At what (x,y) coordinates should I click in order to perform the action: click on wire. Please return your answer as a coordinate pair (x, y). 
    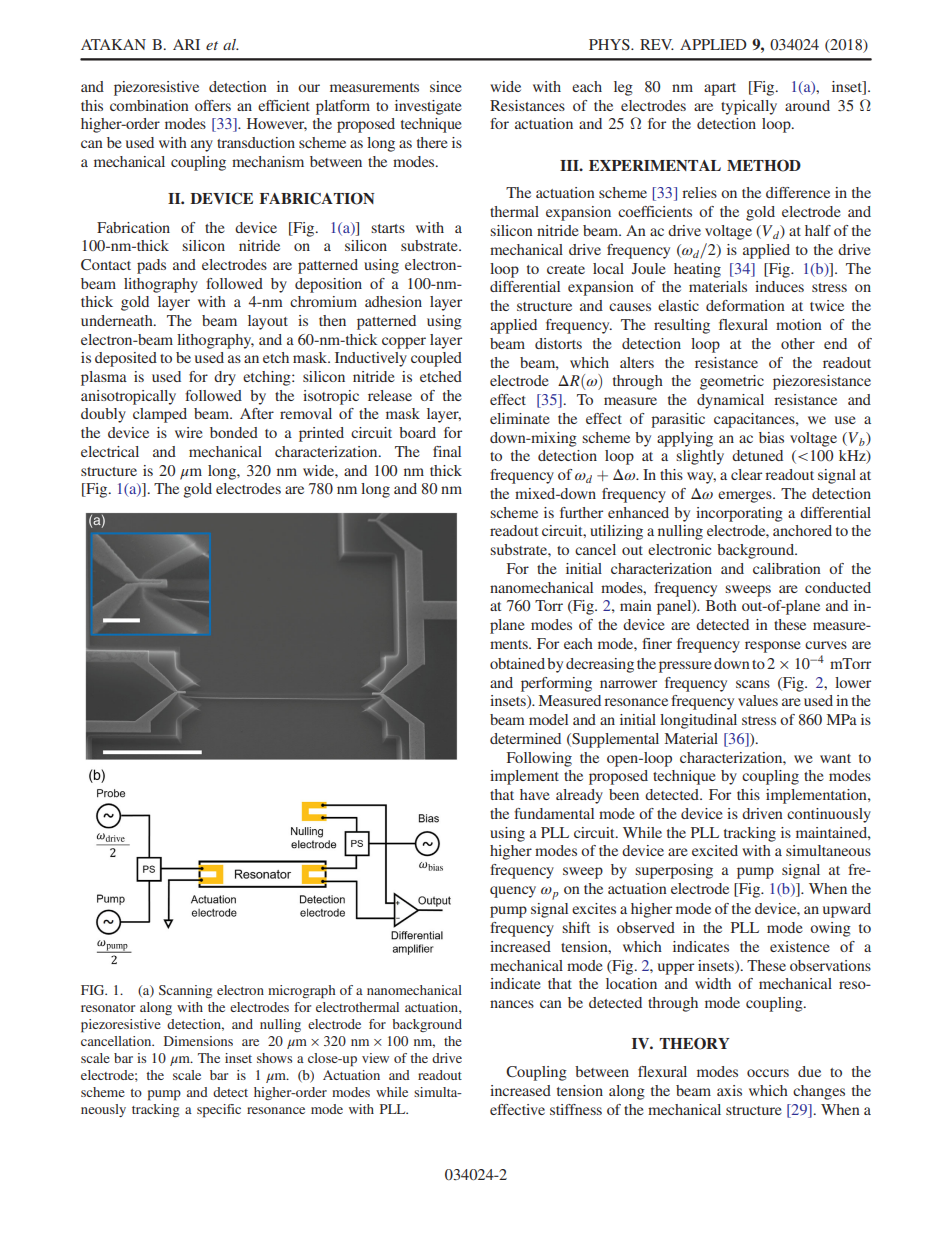
    Looking at the image, I should click on (189, 432).
